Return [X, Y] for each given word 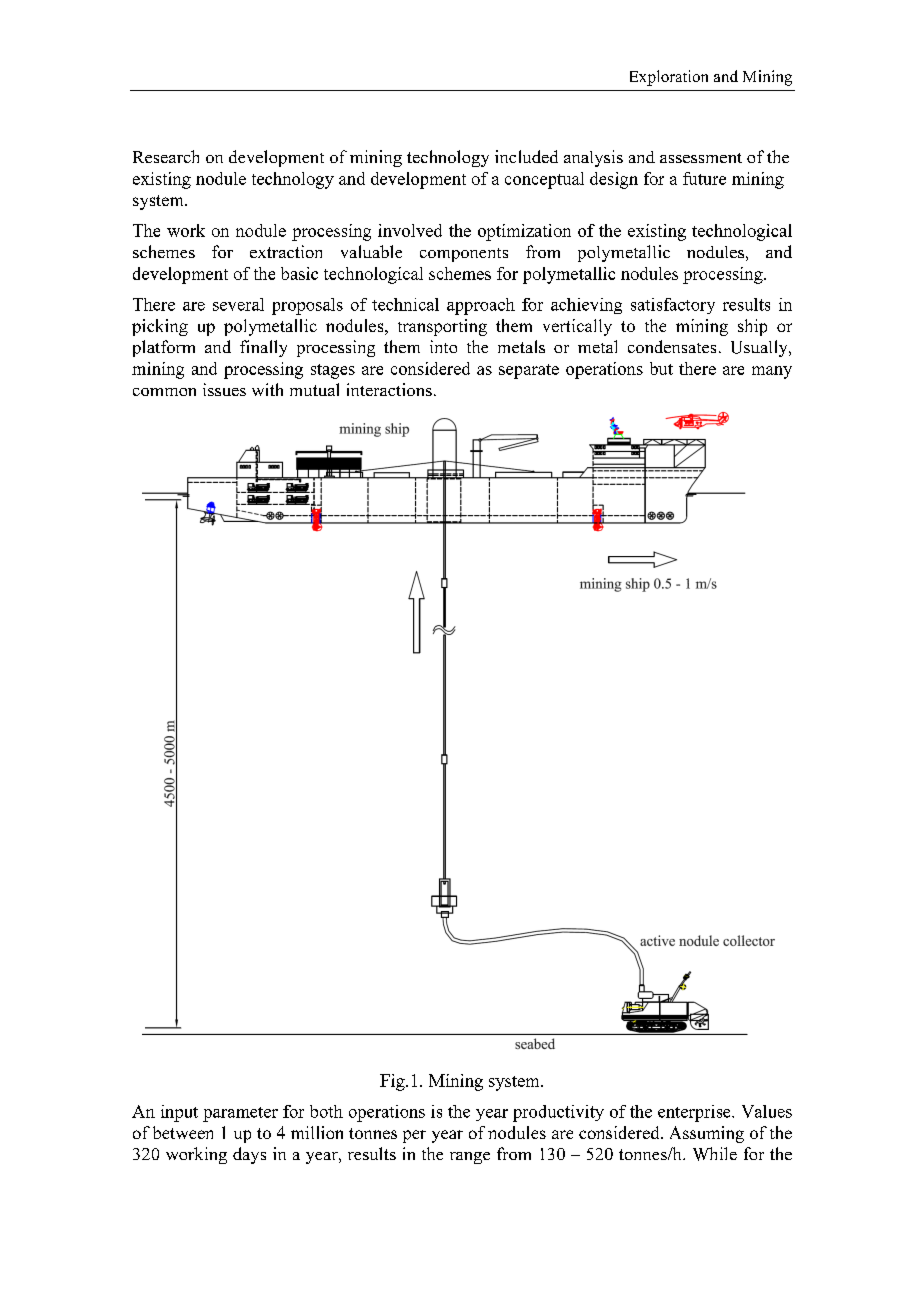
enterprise [695, 1113]
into [443, 346]
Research [166, 156]
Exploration [669, 78]
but [661, 368]
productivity [558, 1113]
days [249, 1155]
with [267, 389]
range [470, 1158]
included [526, 156]
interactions [389, 389]
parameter [240, 1114]
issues [224, 389]
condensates [672, 346]
